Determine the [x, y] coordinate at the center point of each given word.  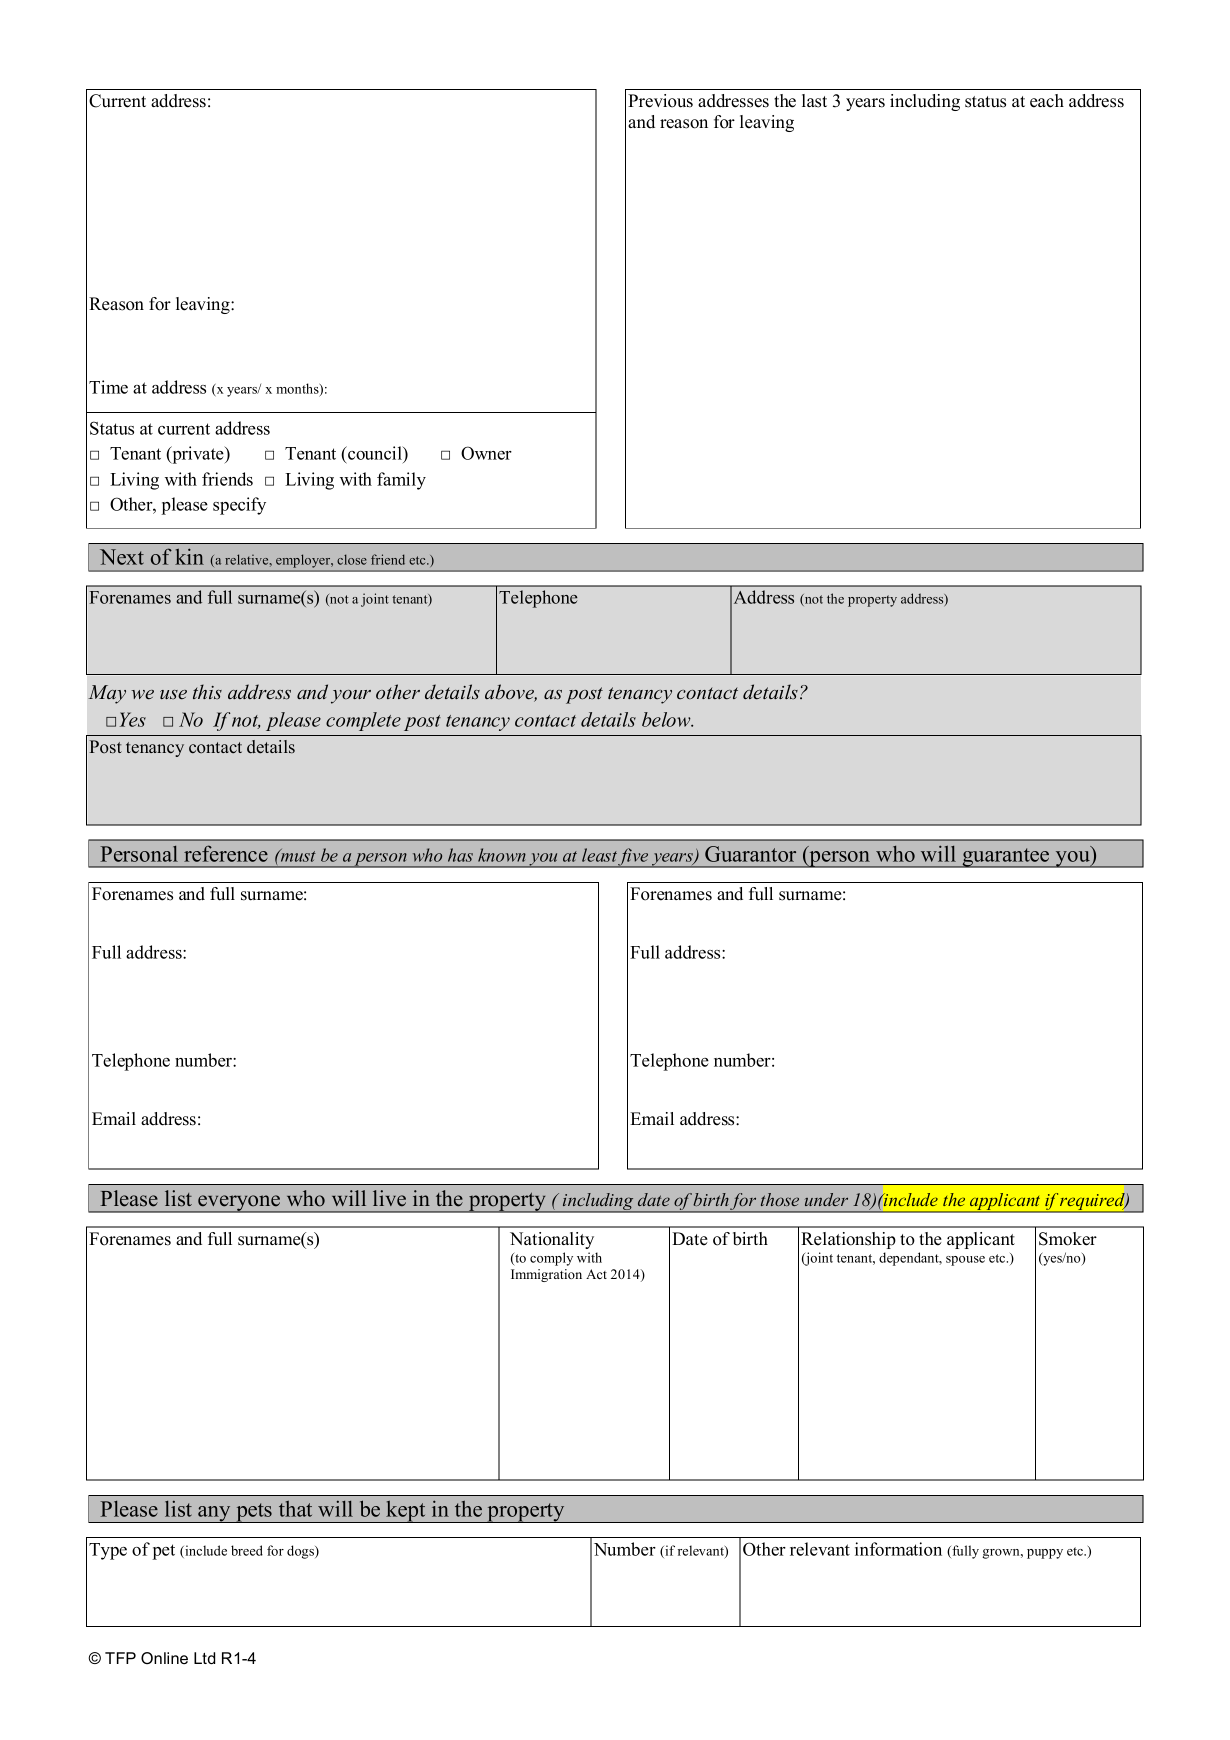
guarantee [1006, 858]
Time [108, 387]
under [826, 1199]
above [511, 693]
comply [551, 1259]
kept [406, 1511]
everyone [239, 1204]
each [1047, 101]
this [207, 691]
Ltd [204, 1658]
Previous [660, 101]
